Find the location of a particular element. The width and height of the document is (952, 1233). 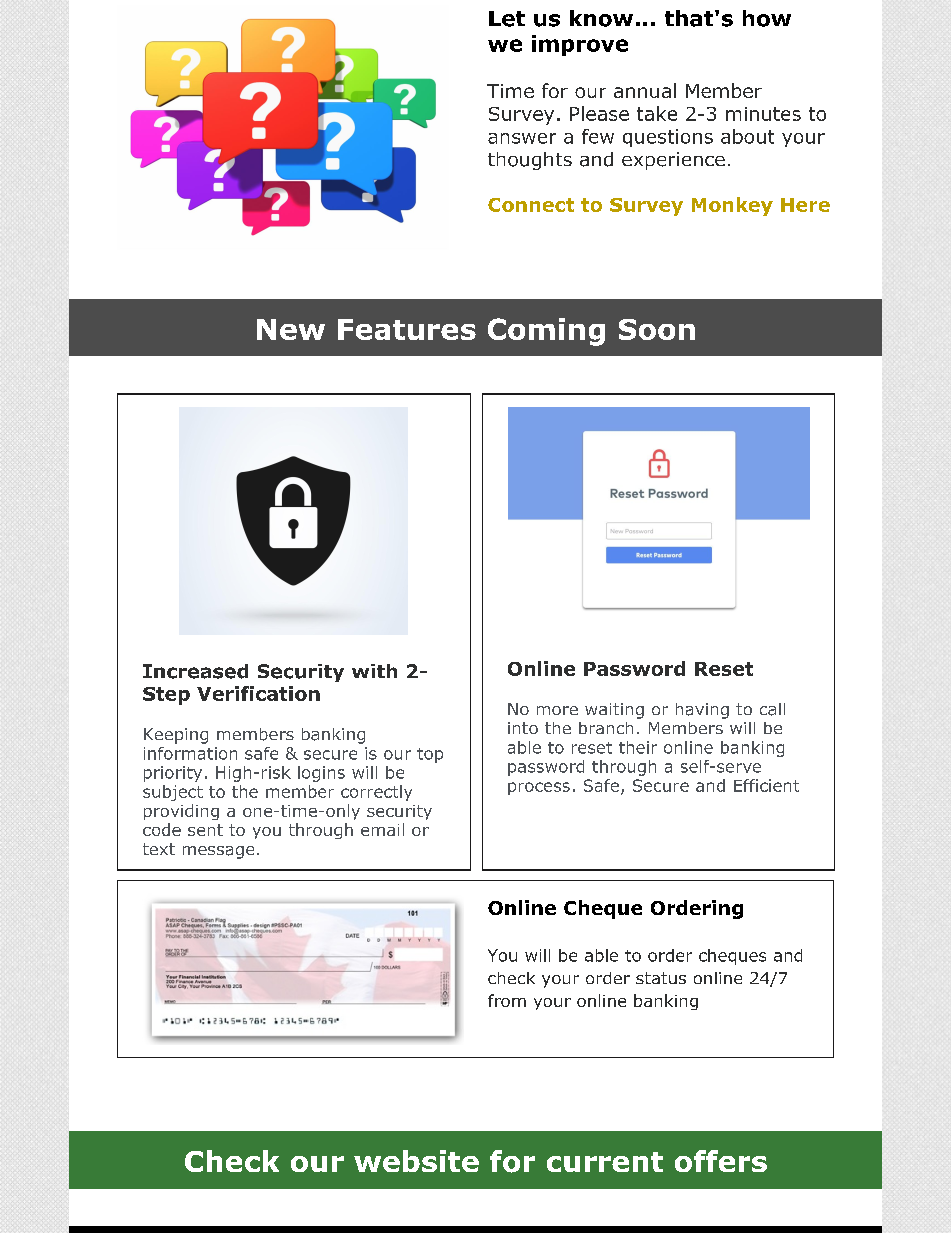

with is located at coordinates (374, 671).
